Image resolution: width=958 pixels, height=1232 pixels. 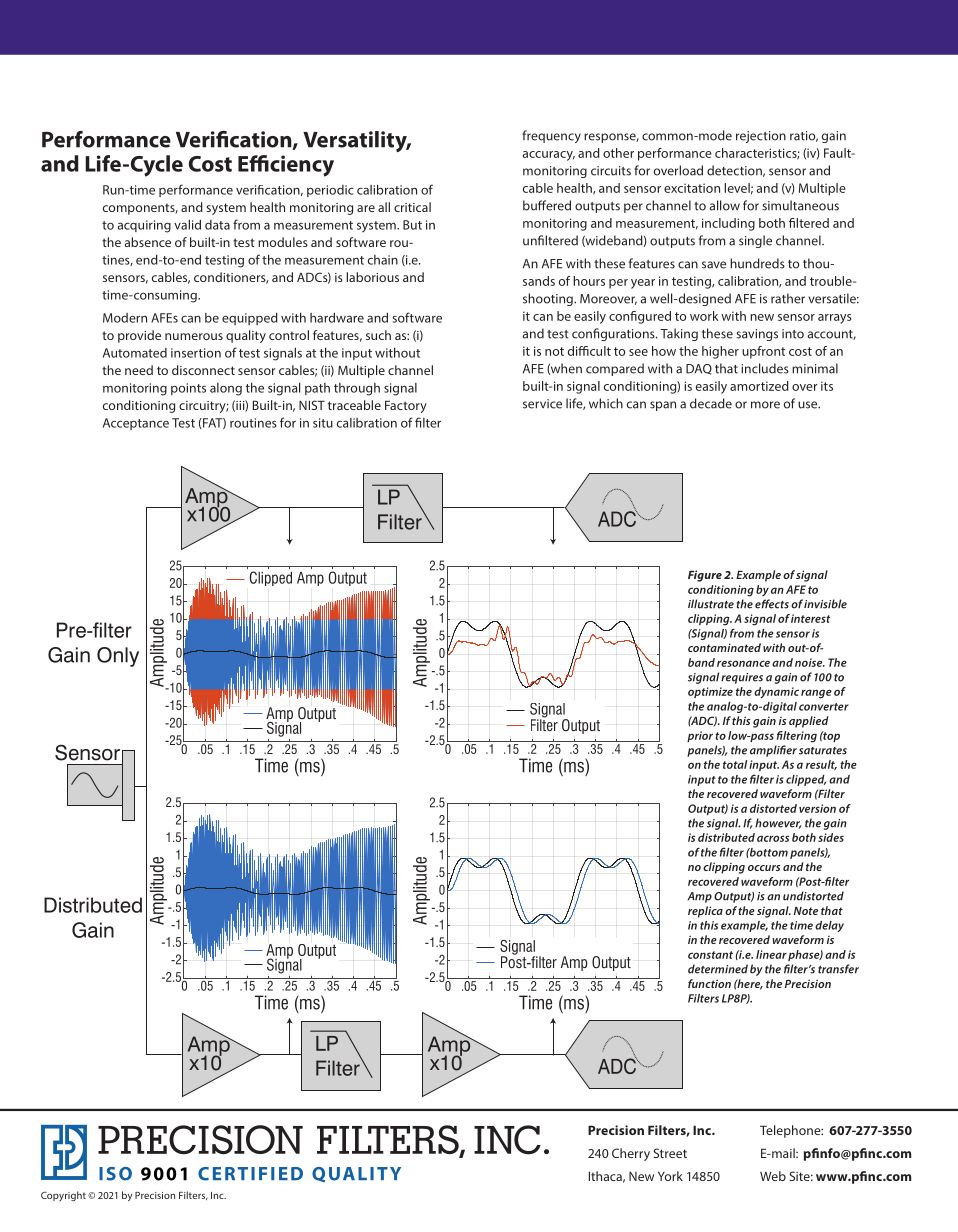 What do you see at coordinates (742, 678) in the screenshot?
I see `requires` at bounding box center [742, 678].
